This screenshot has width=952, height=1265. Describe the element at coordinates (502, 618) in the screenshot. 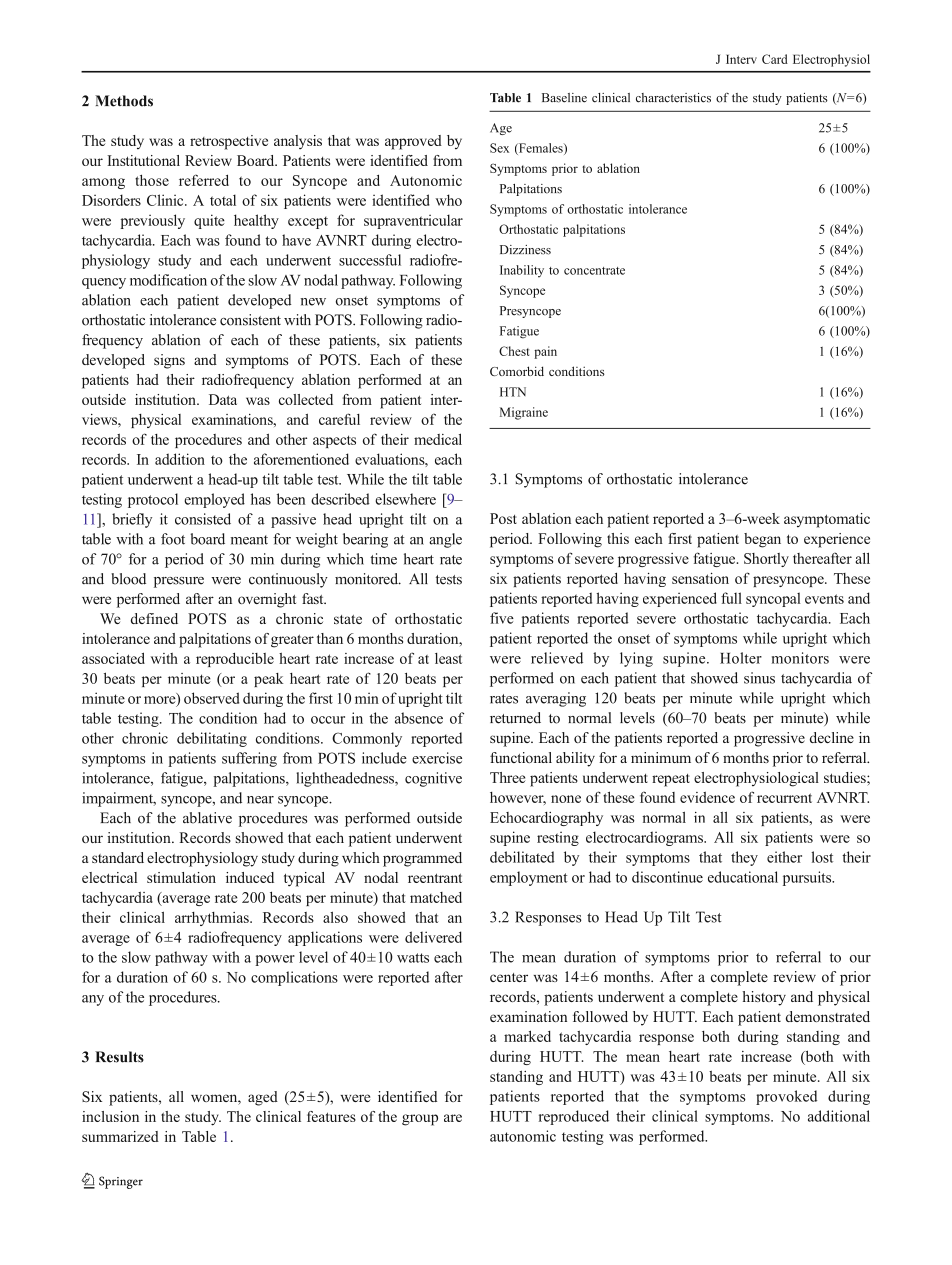

I see `five` at that location.
